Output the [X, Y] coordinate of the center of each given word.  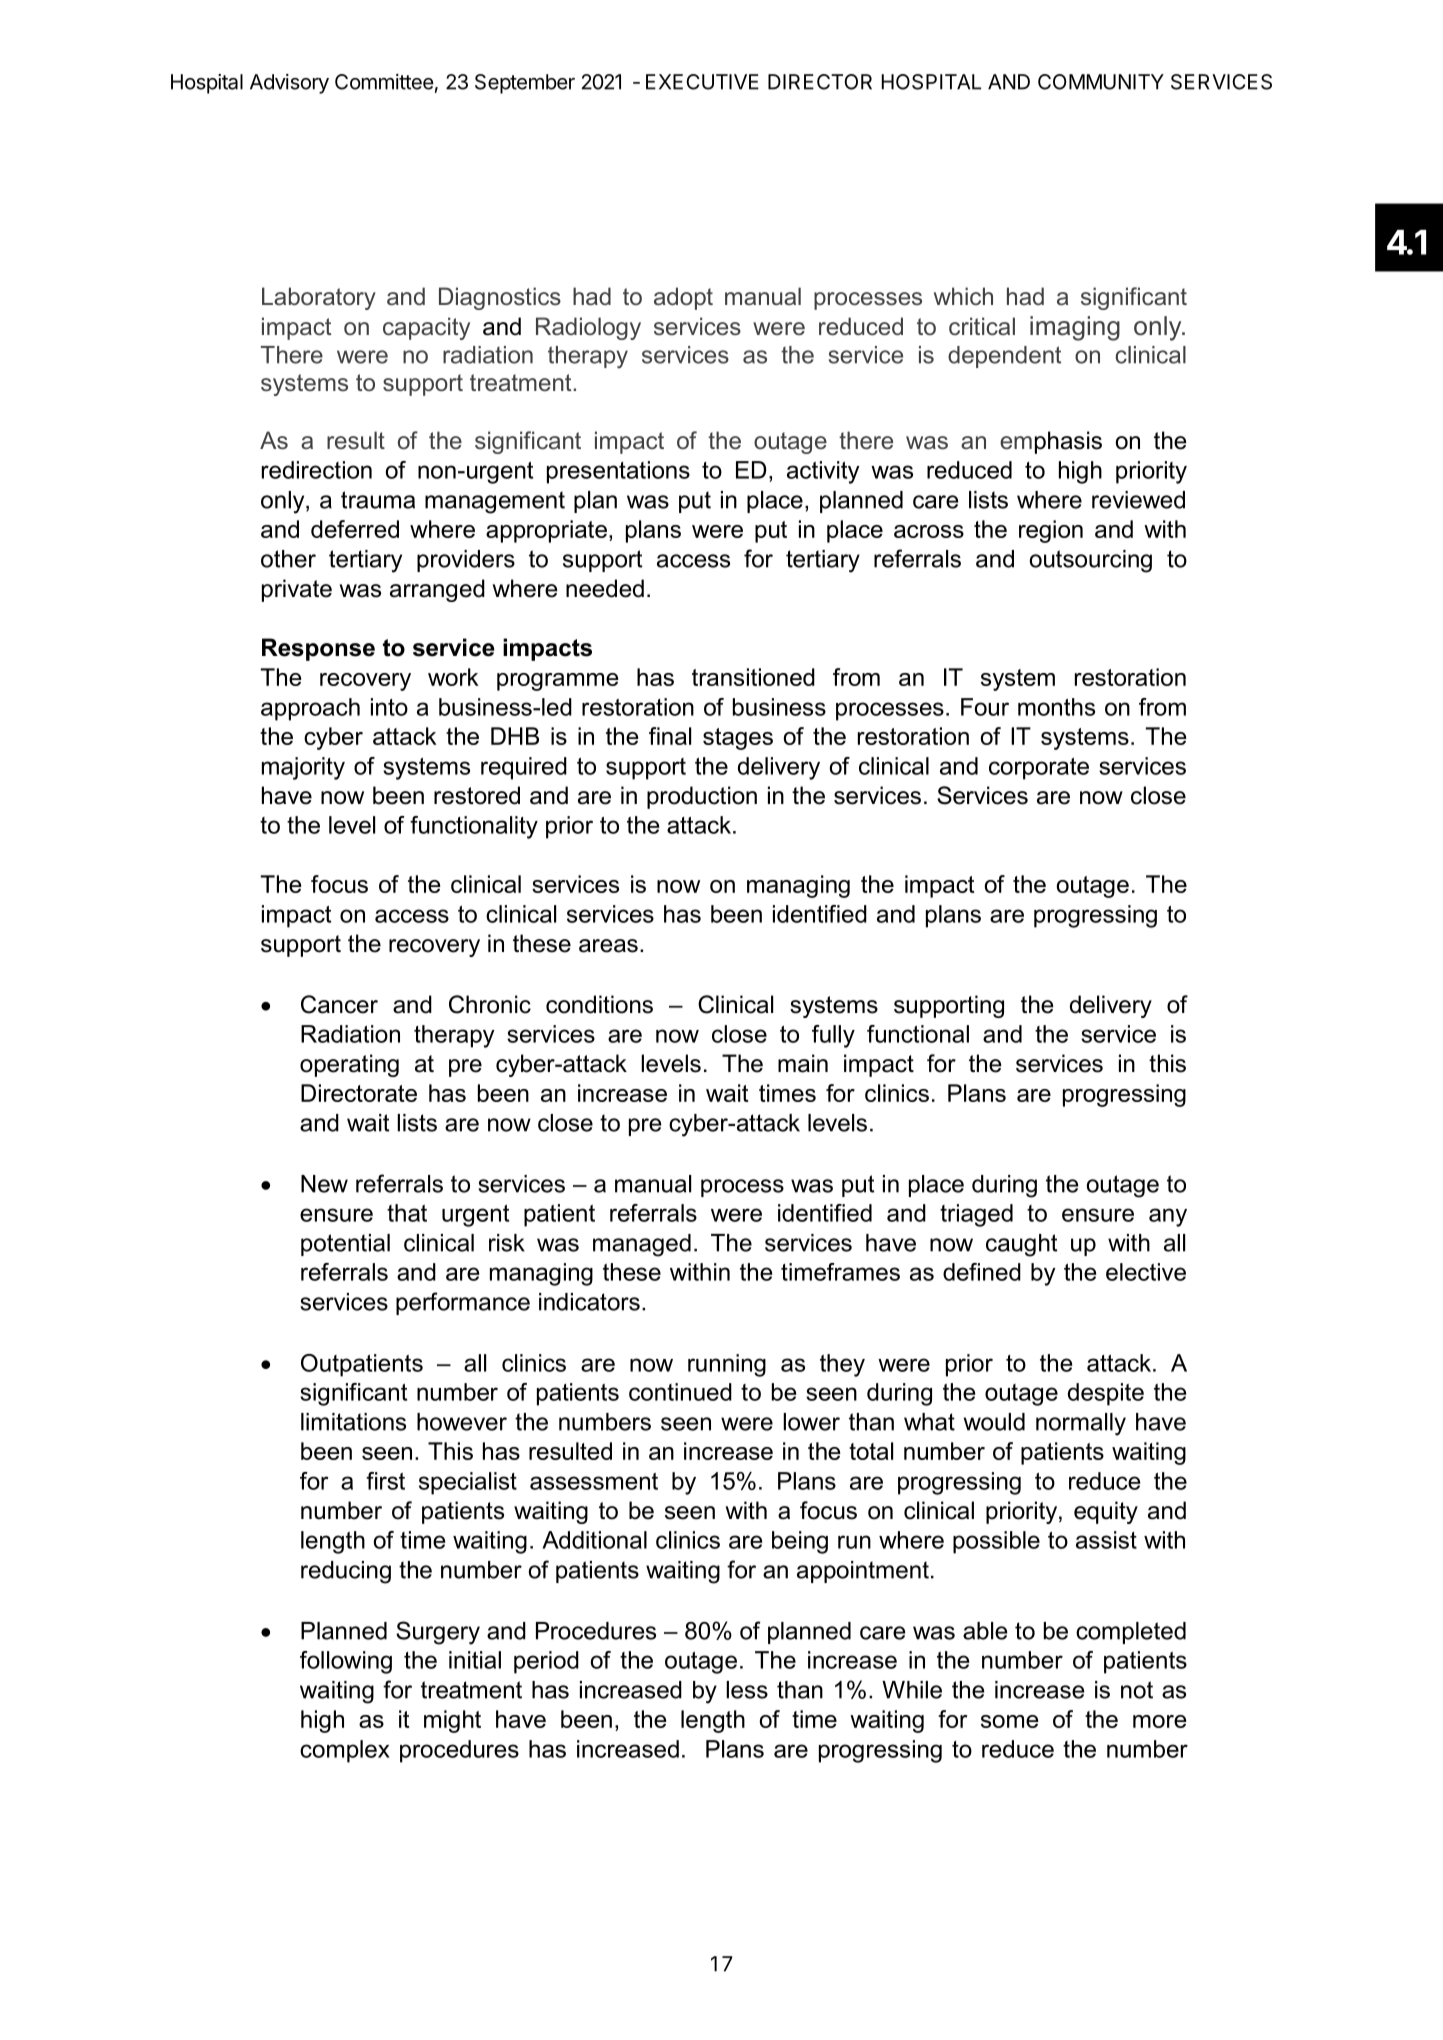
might [452, 1721]
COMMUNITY [1101, 82]
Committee [384, 82]
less [747, 1690]
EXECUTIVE [702, 82]
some [1010, 1721]
